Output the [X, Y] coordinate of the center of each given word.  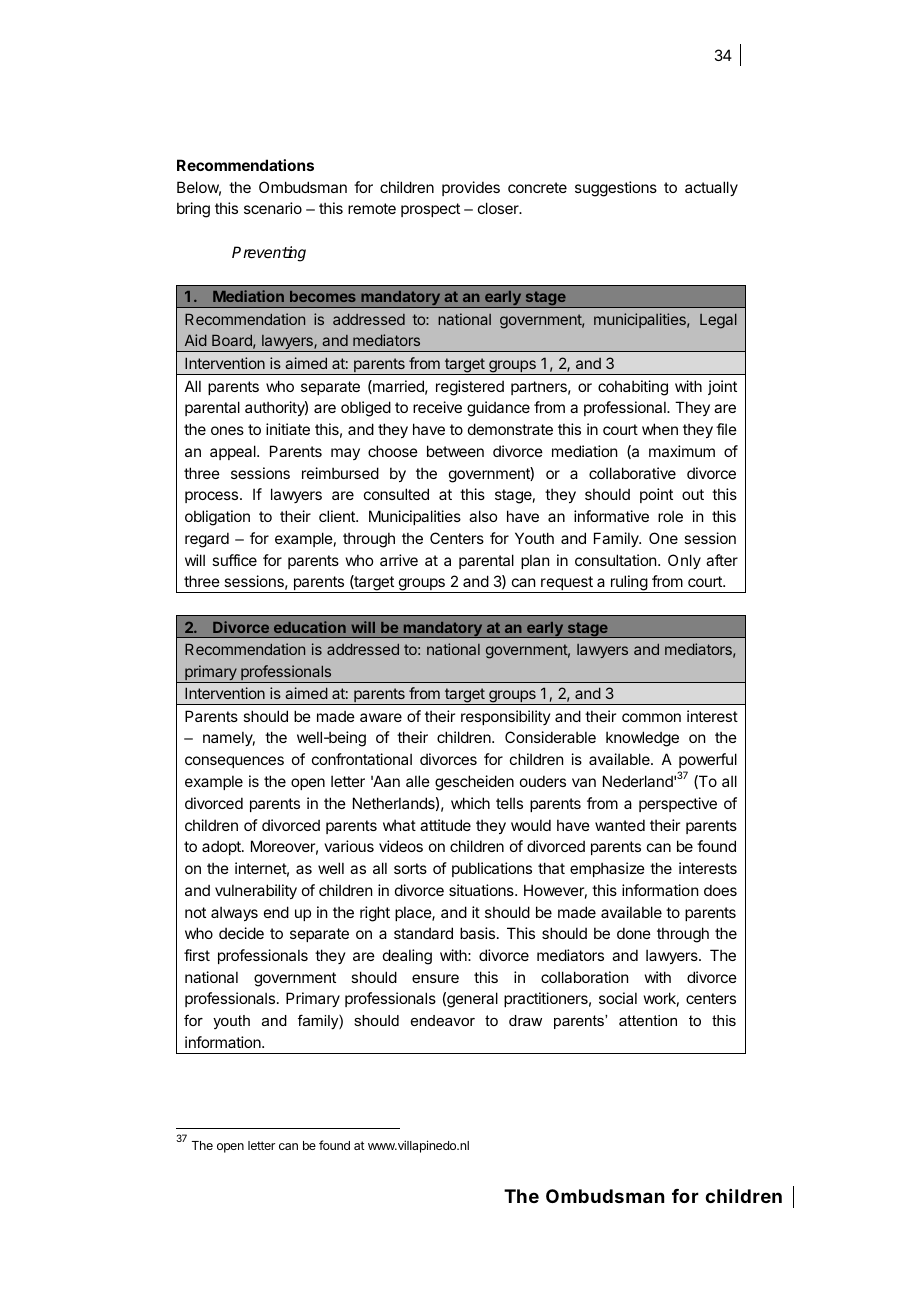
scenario [273, 208]
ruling [629, 584]
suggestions [616, 189]
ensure [435, 978]
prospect [430, 210]
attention [648, 1020]
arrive [399, 560]
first [197, 955]
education [310, 627]
